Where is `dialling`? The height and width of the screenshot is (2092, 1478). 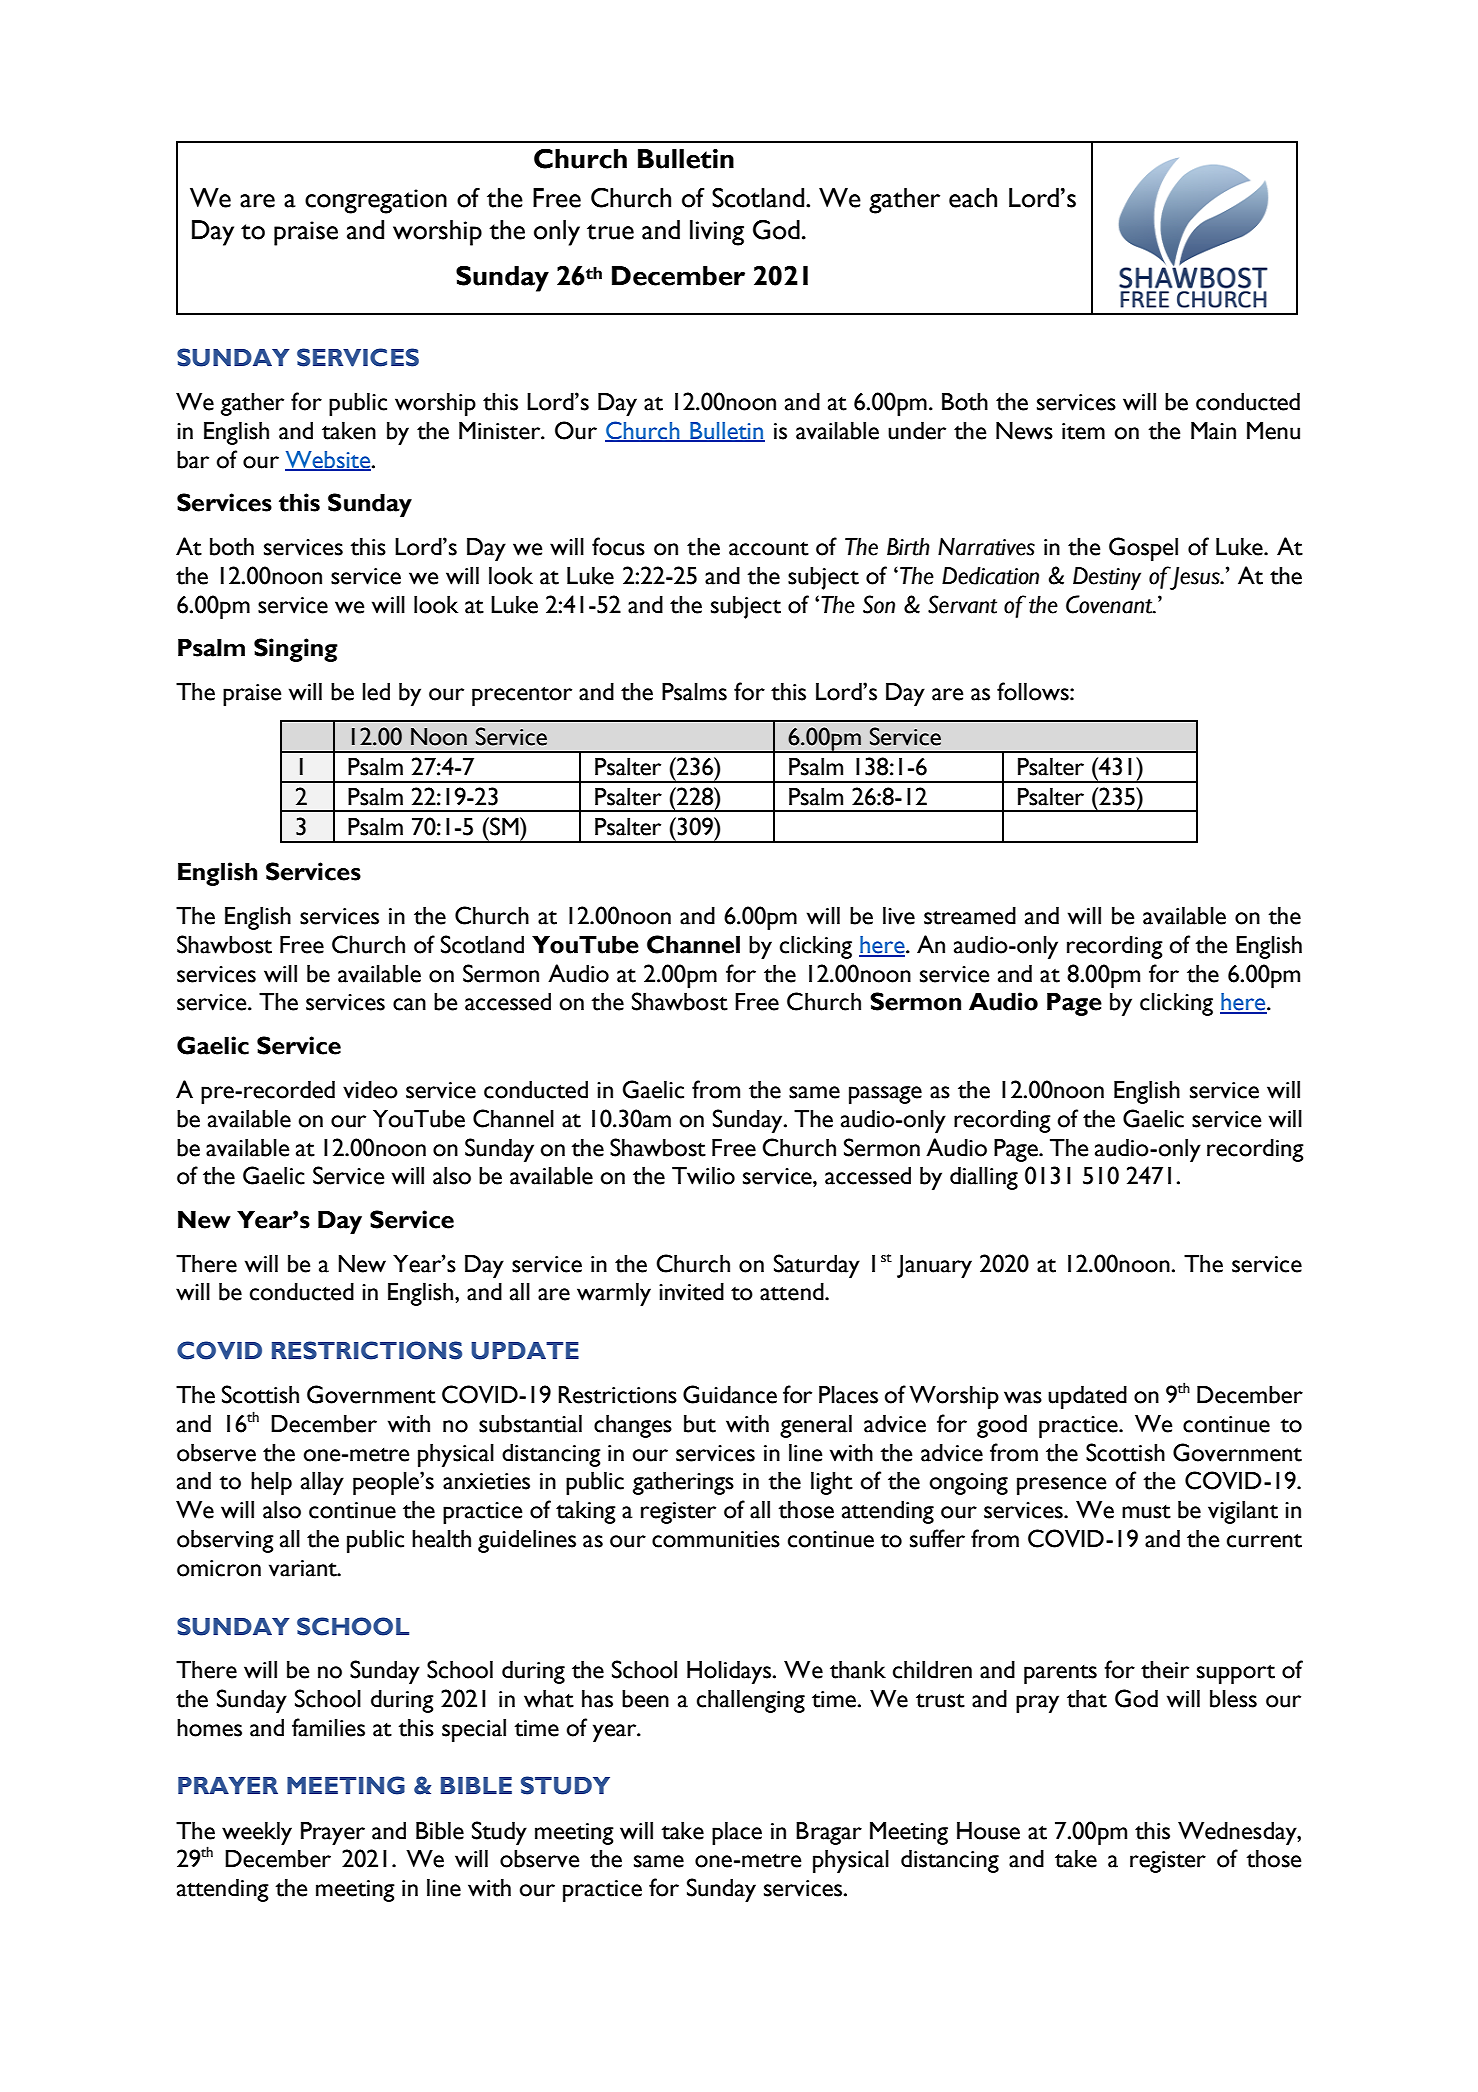
dialling is located at coordinates (984, 1178).
